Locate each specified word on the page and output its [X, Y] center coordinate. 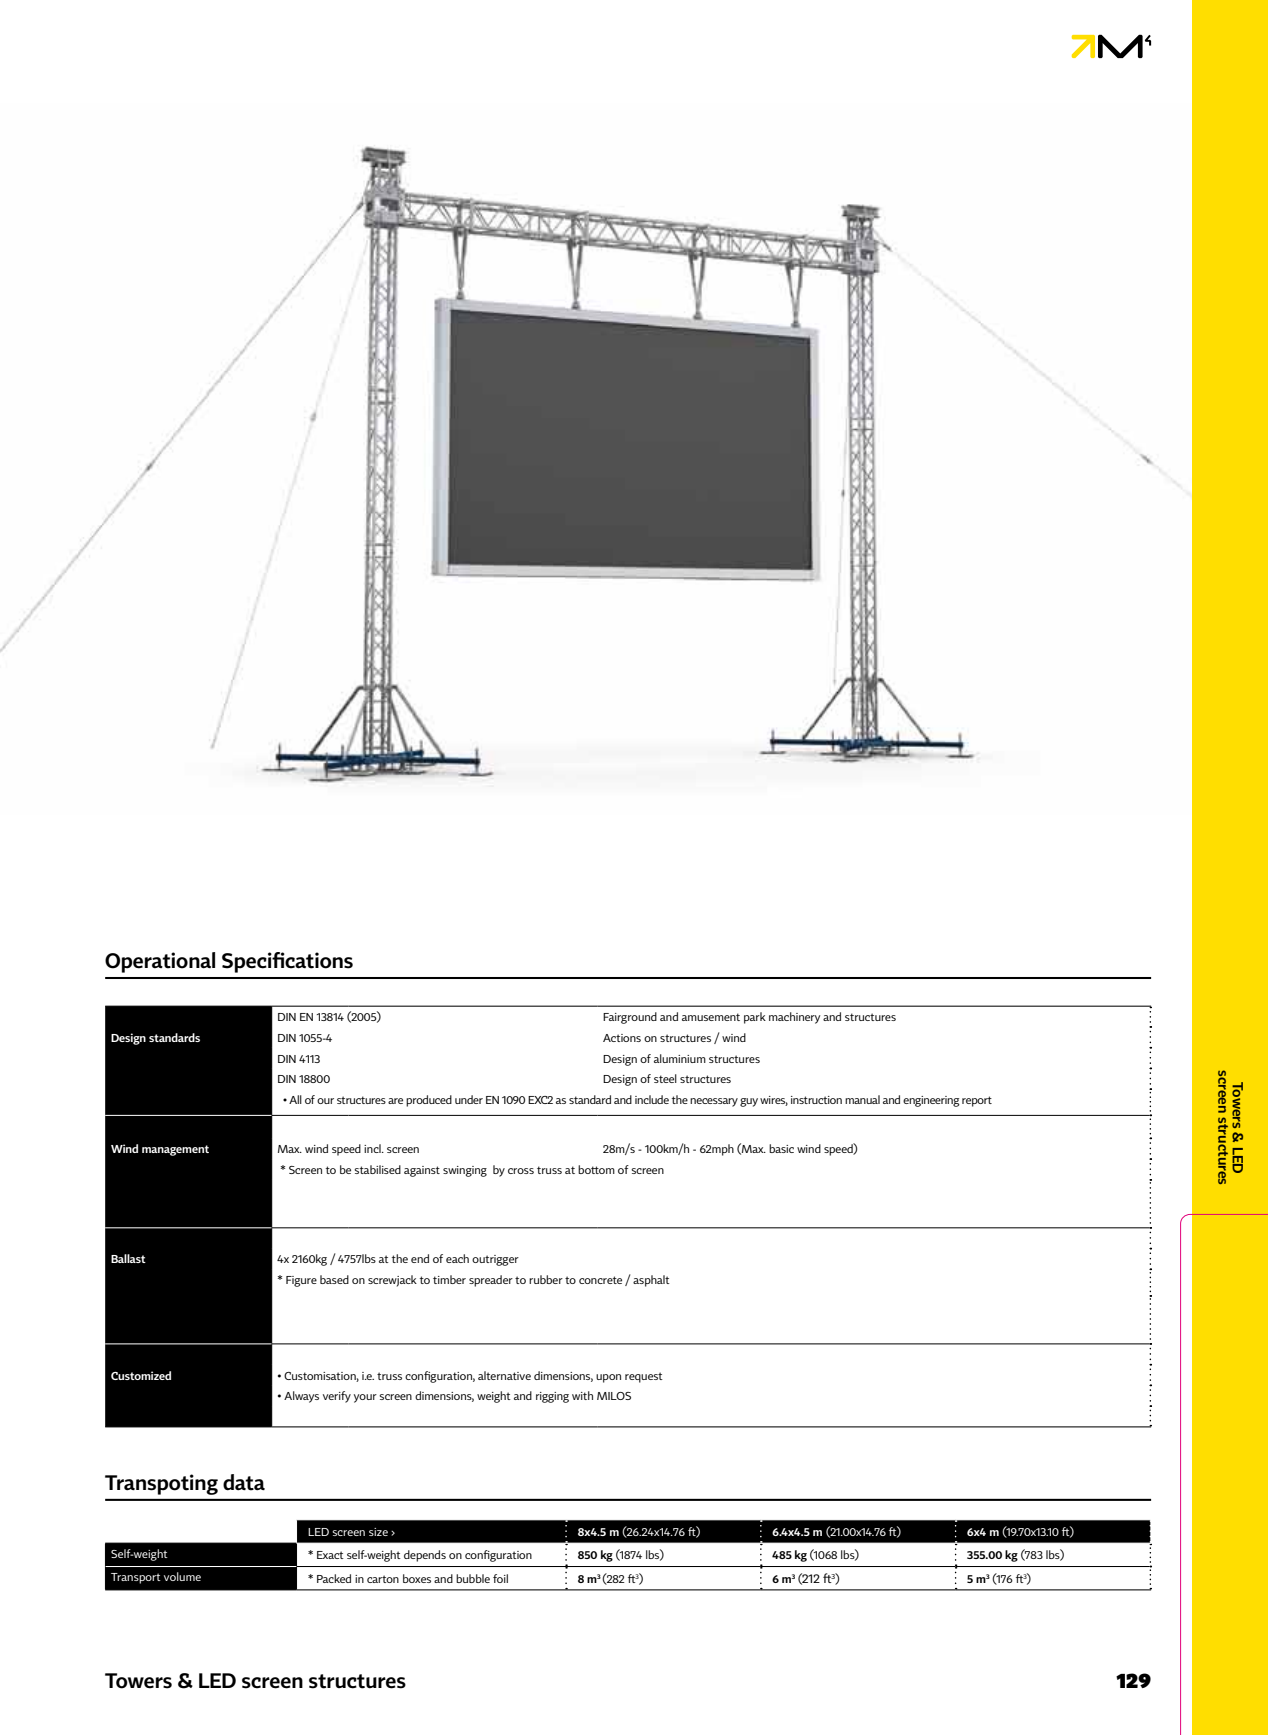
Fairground [630, 1018]
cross [521, 1171]
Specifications [287, 962]
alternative [504, 1375]
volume [182, 1576]
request [644, 1377]
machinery [794, 1018]
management [175, 1150]
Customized [141, 1375]
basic [781, 1148]
